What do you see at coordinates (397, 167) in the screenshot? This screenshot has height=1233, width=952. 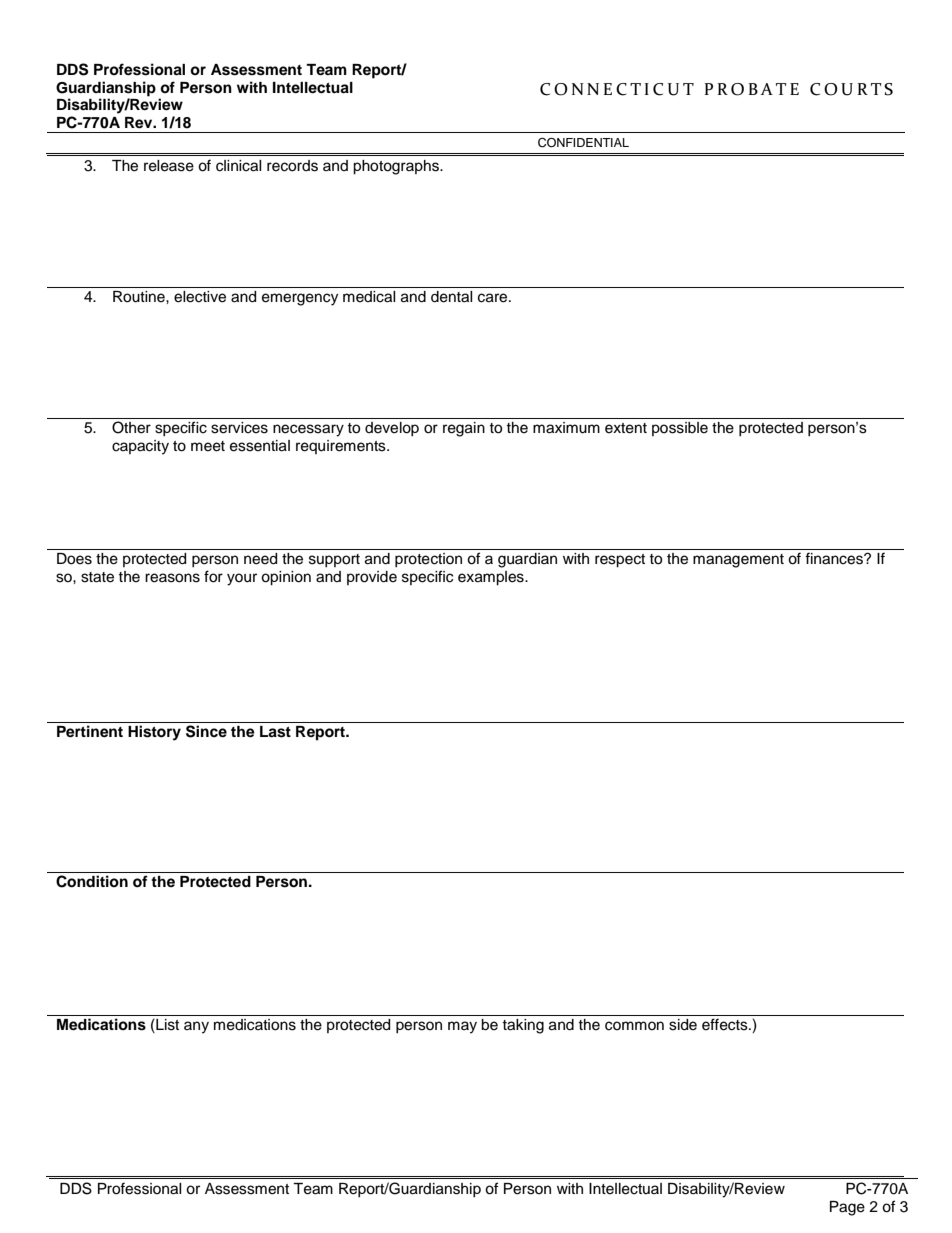 I see `photographs` at bounding box center [397, 167].
